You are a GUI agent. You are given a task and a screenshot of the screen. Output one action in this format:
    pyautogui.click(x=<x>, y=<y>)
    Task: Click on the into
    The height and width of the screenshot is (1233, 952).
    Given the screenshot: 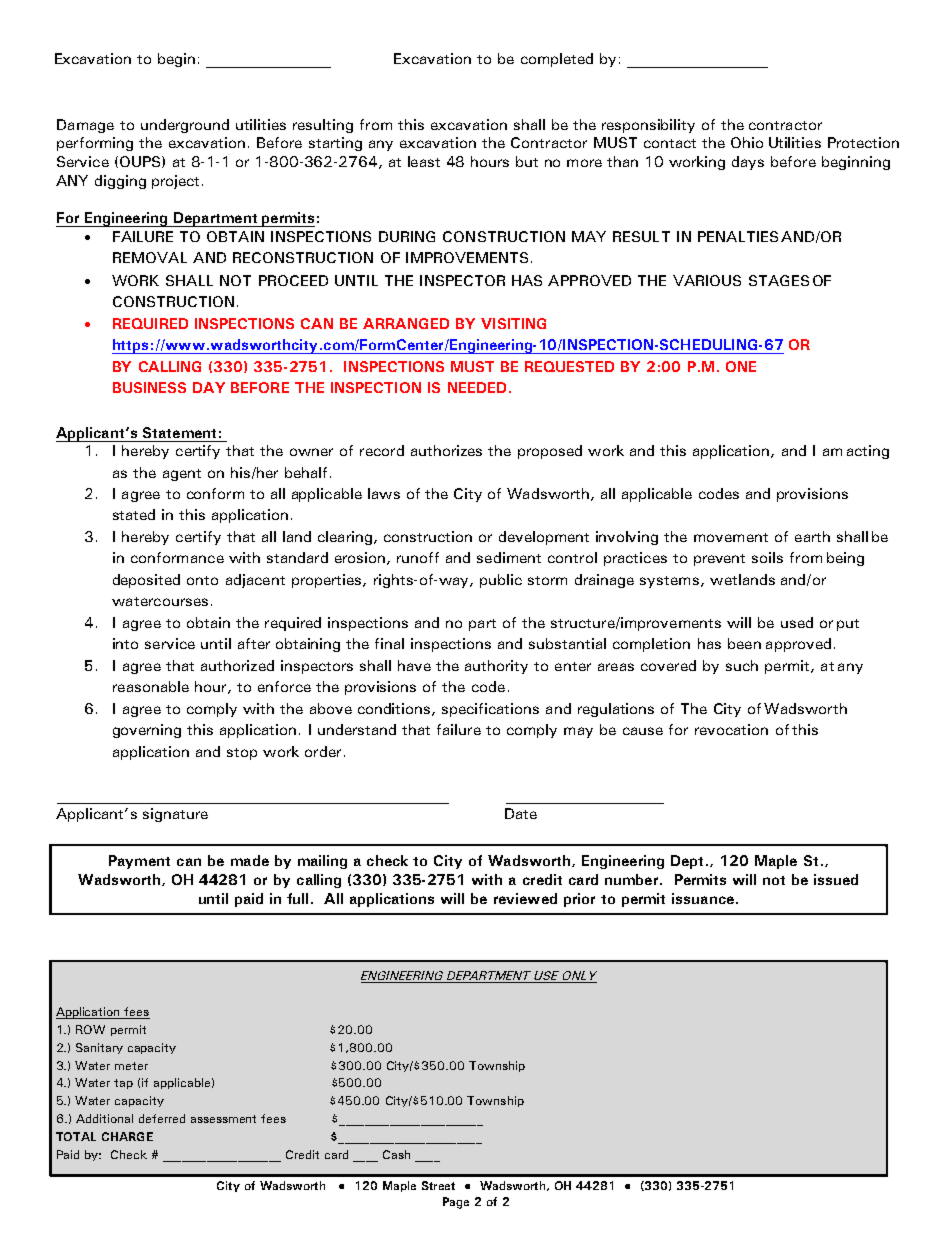 What is the action you would take?
    pyautogui.click(x=125, y=643)
